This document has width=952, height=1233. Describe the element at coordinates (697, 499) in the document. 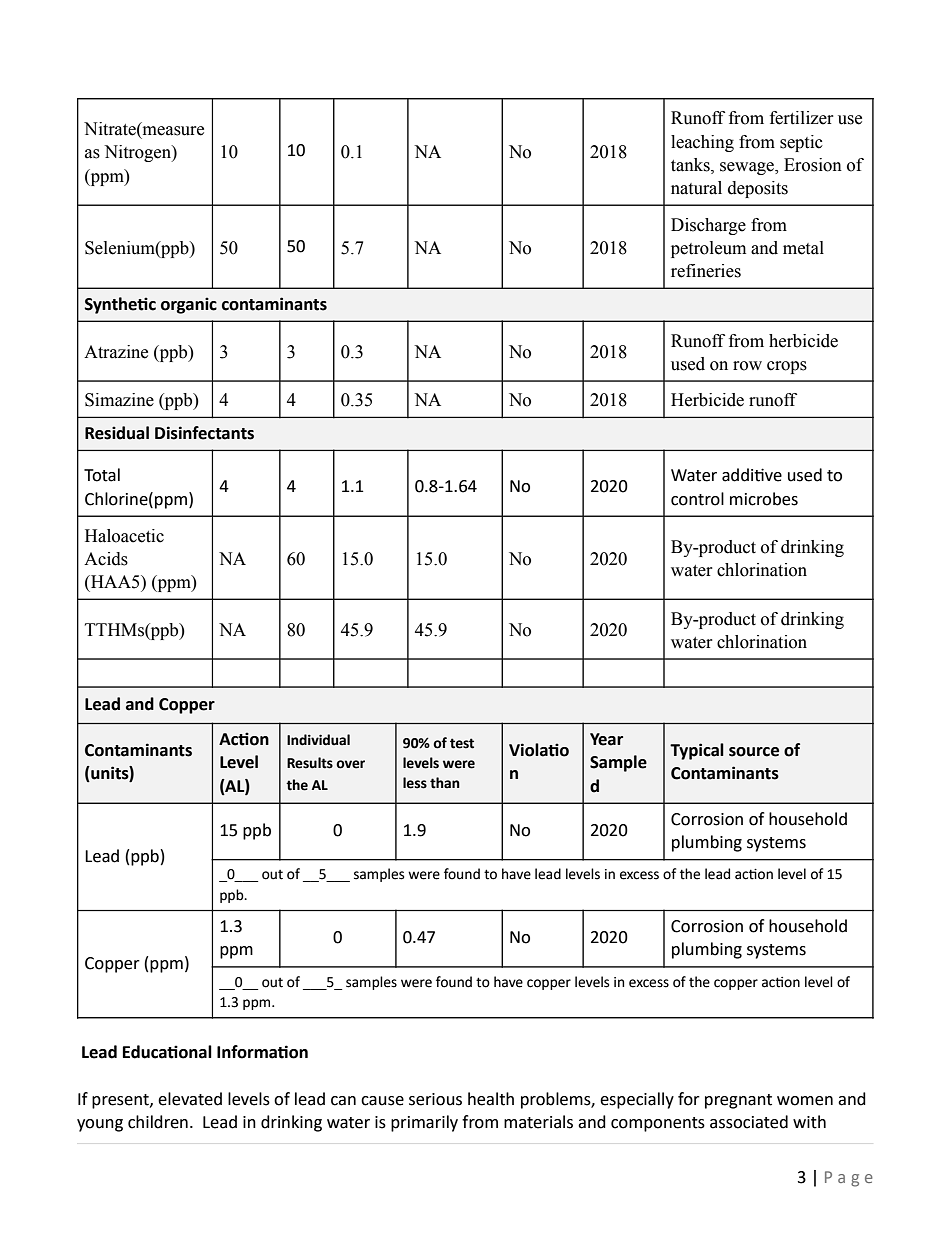

I see `control` at that location.
